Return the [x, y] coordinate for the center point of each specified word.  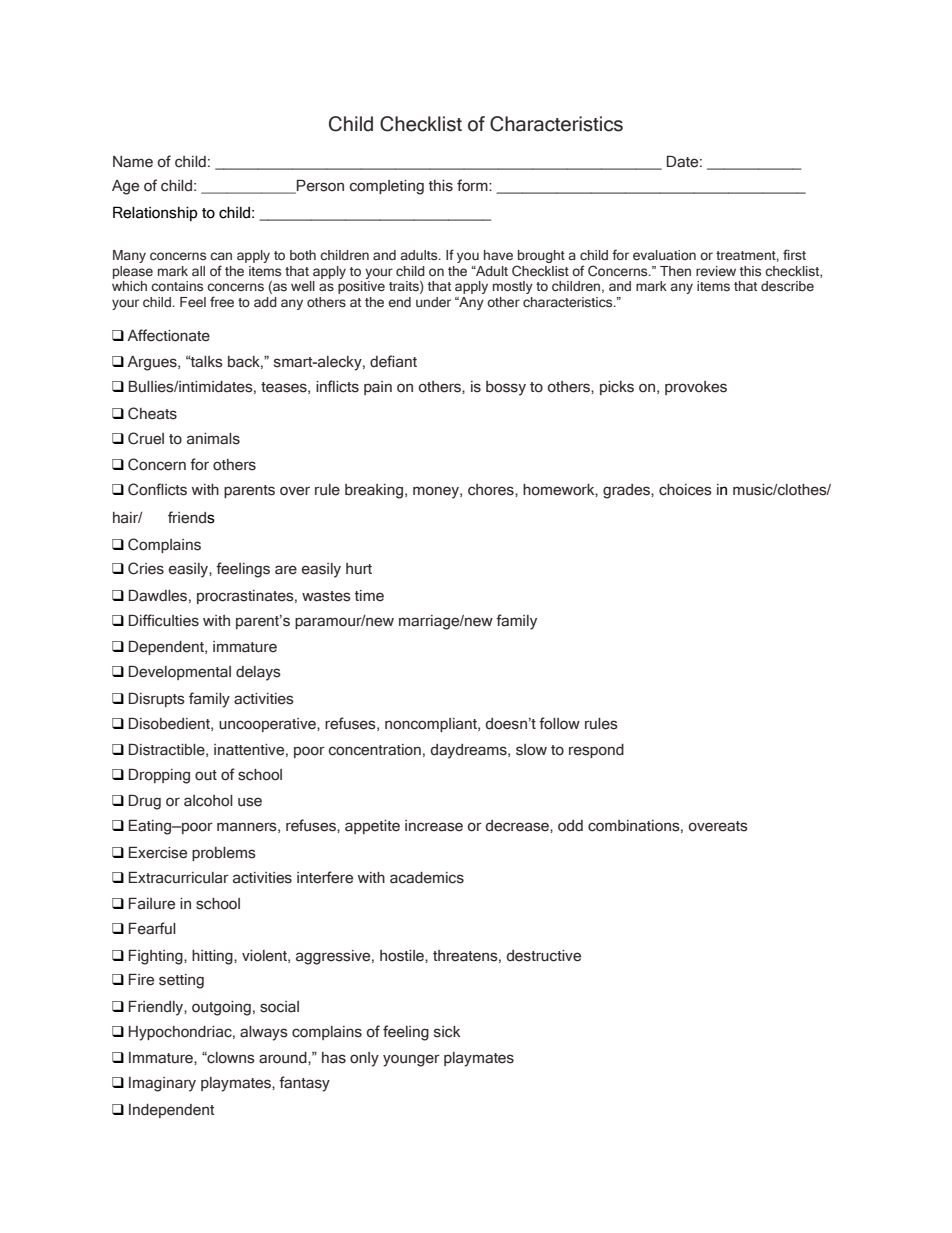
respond [596, 751]
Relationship [155, 213]
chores [492, 490]
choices [685, 490]
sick [447, 1032]
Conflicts [157, 489]
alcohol [208, 801]
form [473, 185]
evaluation [664, 255]
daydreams [470, 751]
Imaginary [162, 1084]
